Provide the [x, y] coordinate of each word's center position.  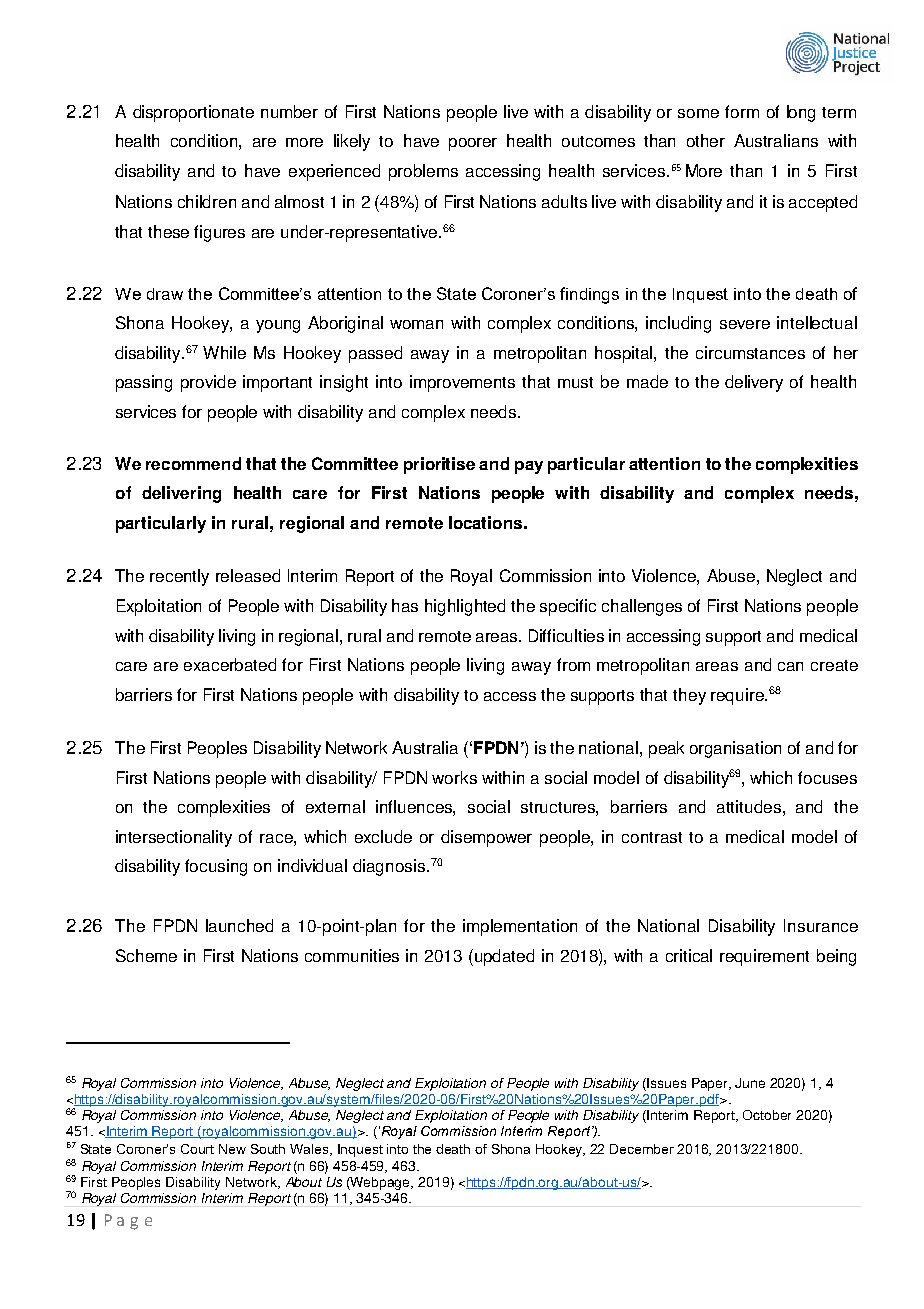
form [742, 111]
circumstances [750, 352]
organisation [735, 749]
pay [529, 467]
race [277, 838]
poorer [473, 144]
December [642, 1149]
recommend [193, 463]
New [232, 1149]
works [454, 777]
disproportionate [193, 113]
